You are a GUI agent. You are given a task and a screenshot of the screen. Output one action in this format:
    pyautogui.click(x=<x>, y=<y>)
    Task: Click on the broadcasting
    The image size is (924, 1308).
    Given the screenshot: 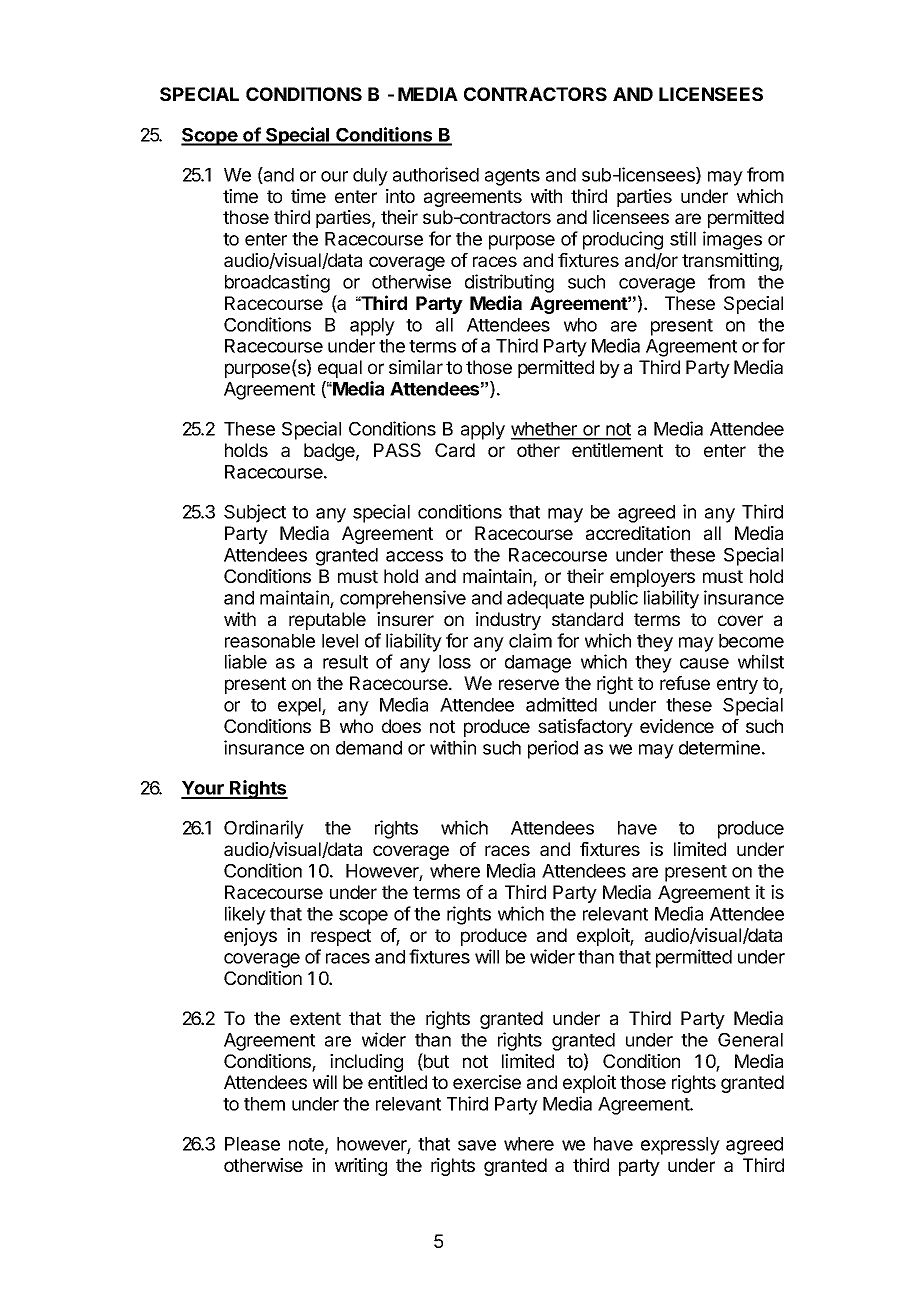 What is the action you would take?
    pyautogui.click(x=277, y=283)
